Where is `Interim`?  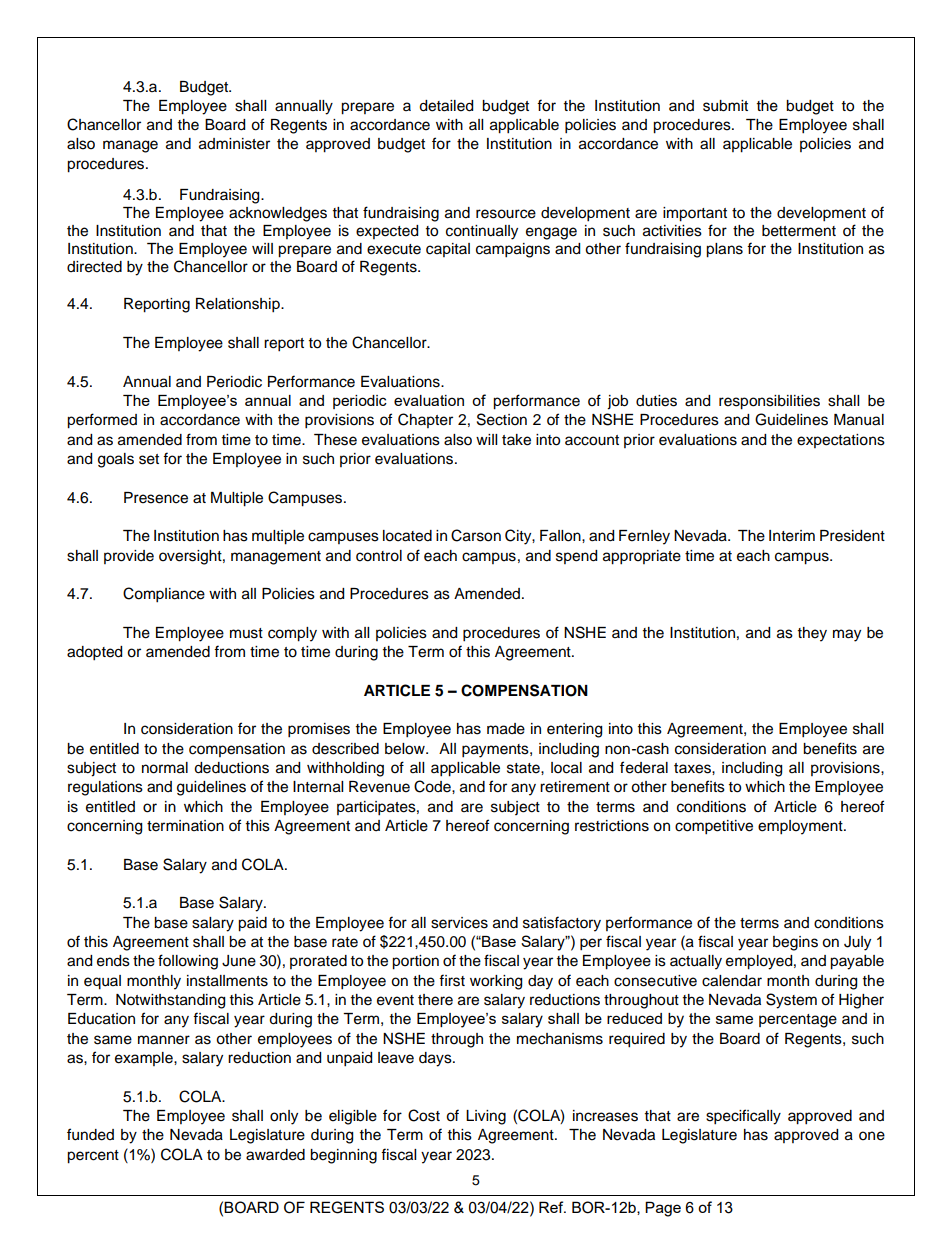
Interim is located at coordinates (792, 536).
